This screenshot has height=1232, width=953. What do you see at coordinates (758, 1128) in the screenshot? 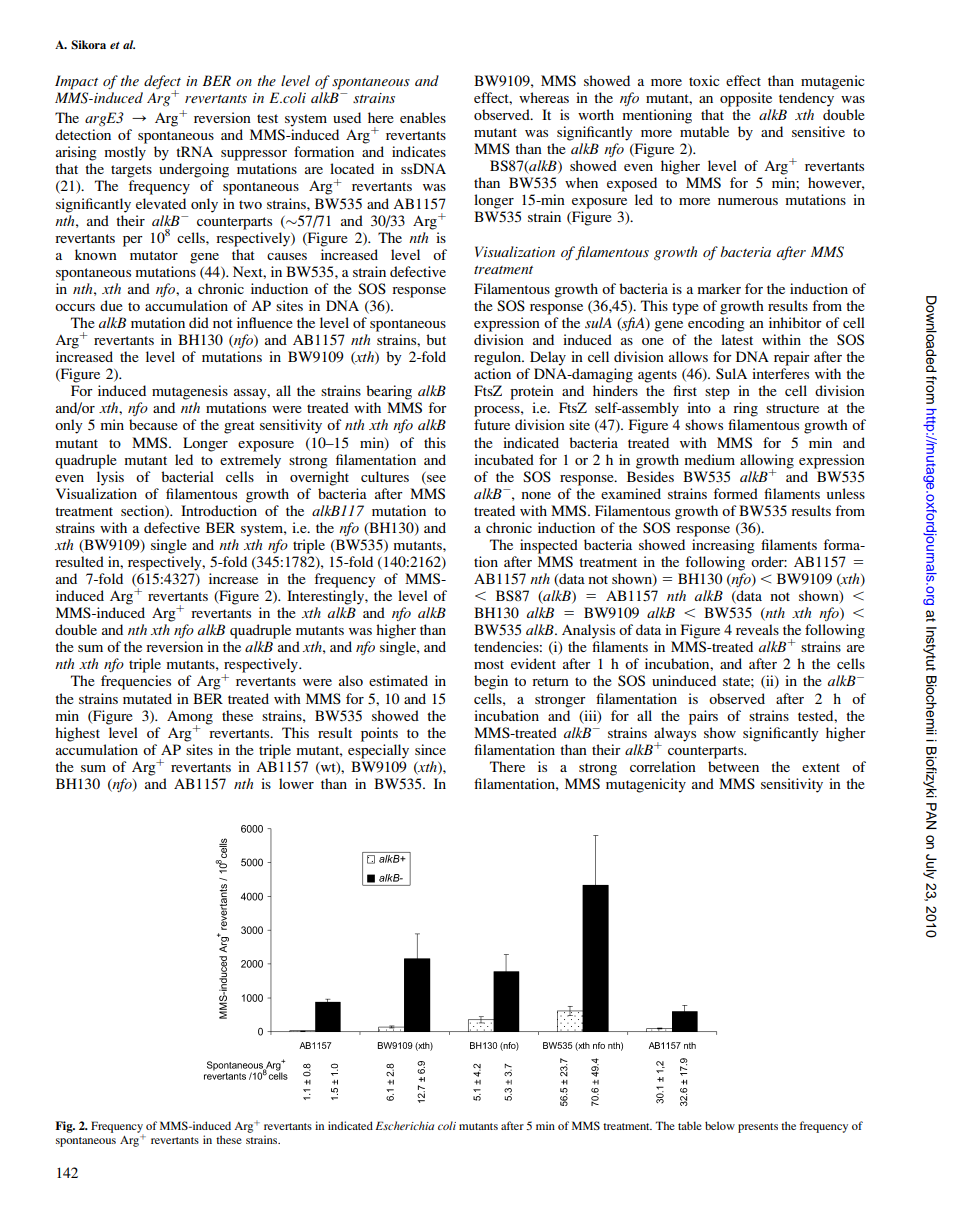
I see `presents` at bounding box center [758, 1128].
